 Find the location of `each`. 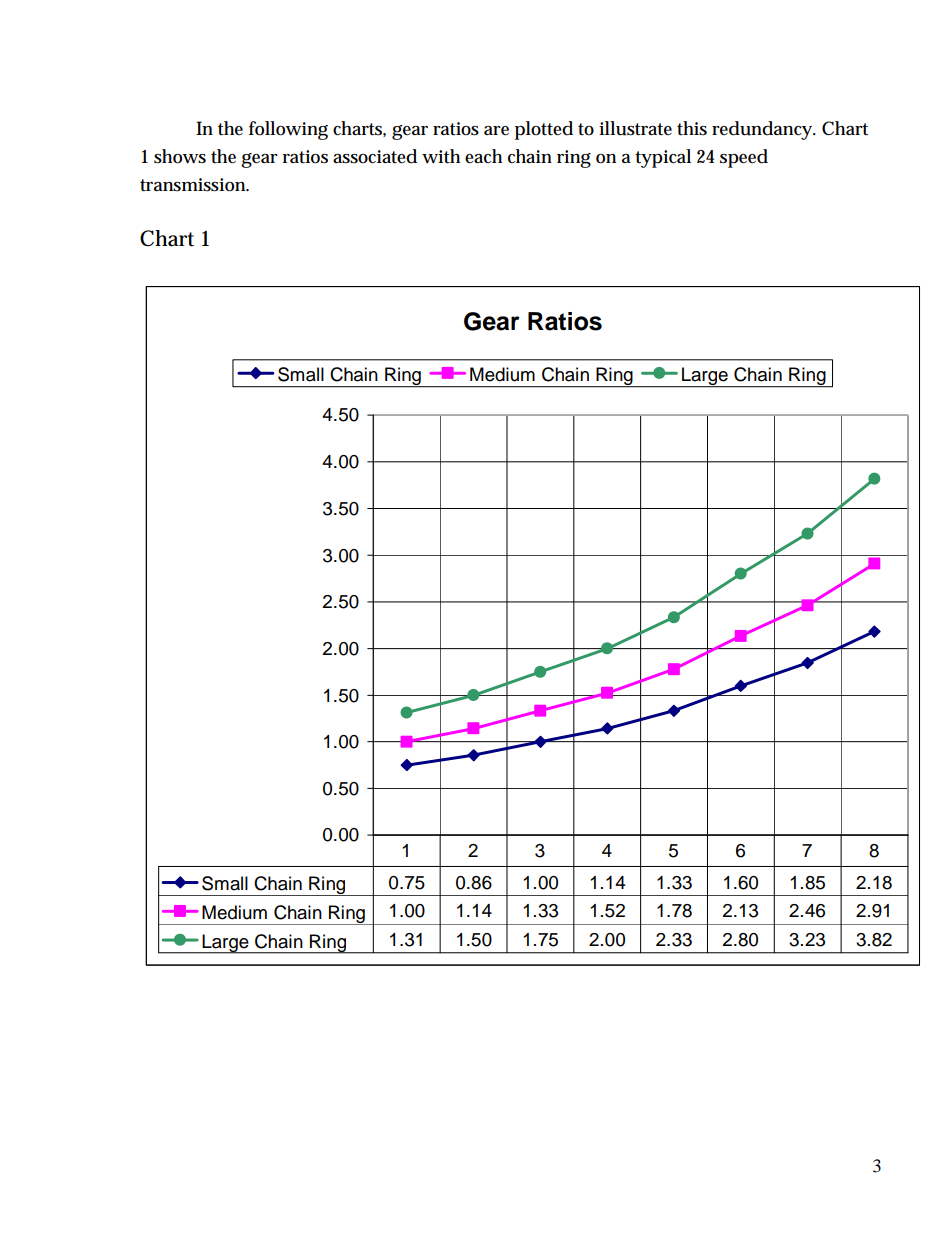

each is located at coordinates (483, 156).
